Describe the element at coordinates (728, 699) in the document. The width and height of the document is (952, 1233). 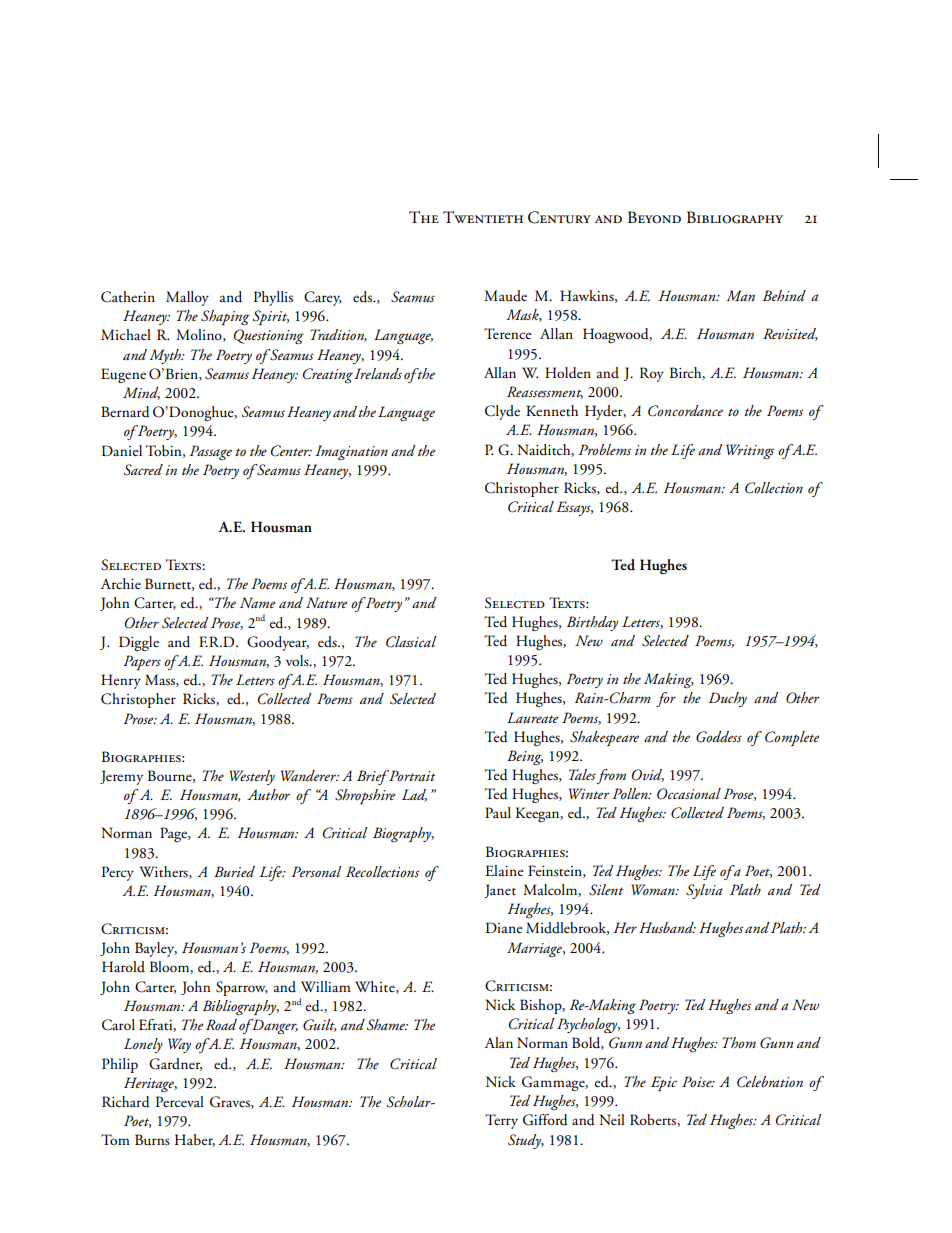
I see `Duchy` at that location.
